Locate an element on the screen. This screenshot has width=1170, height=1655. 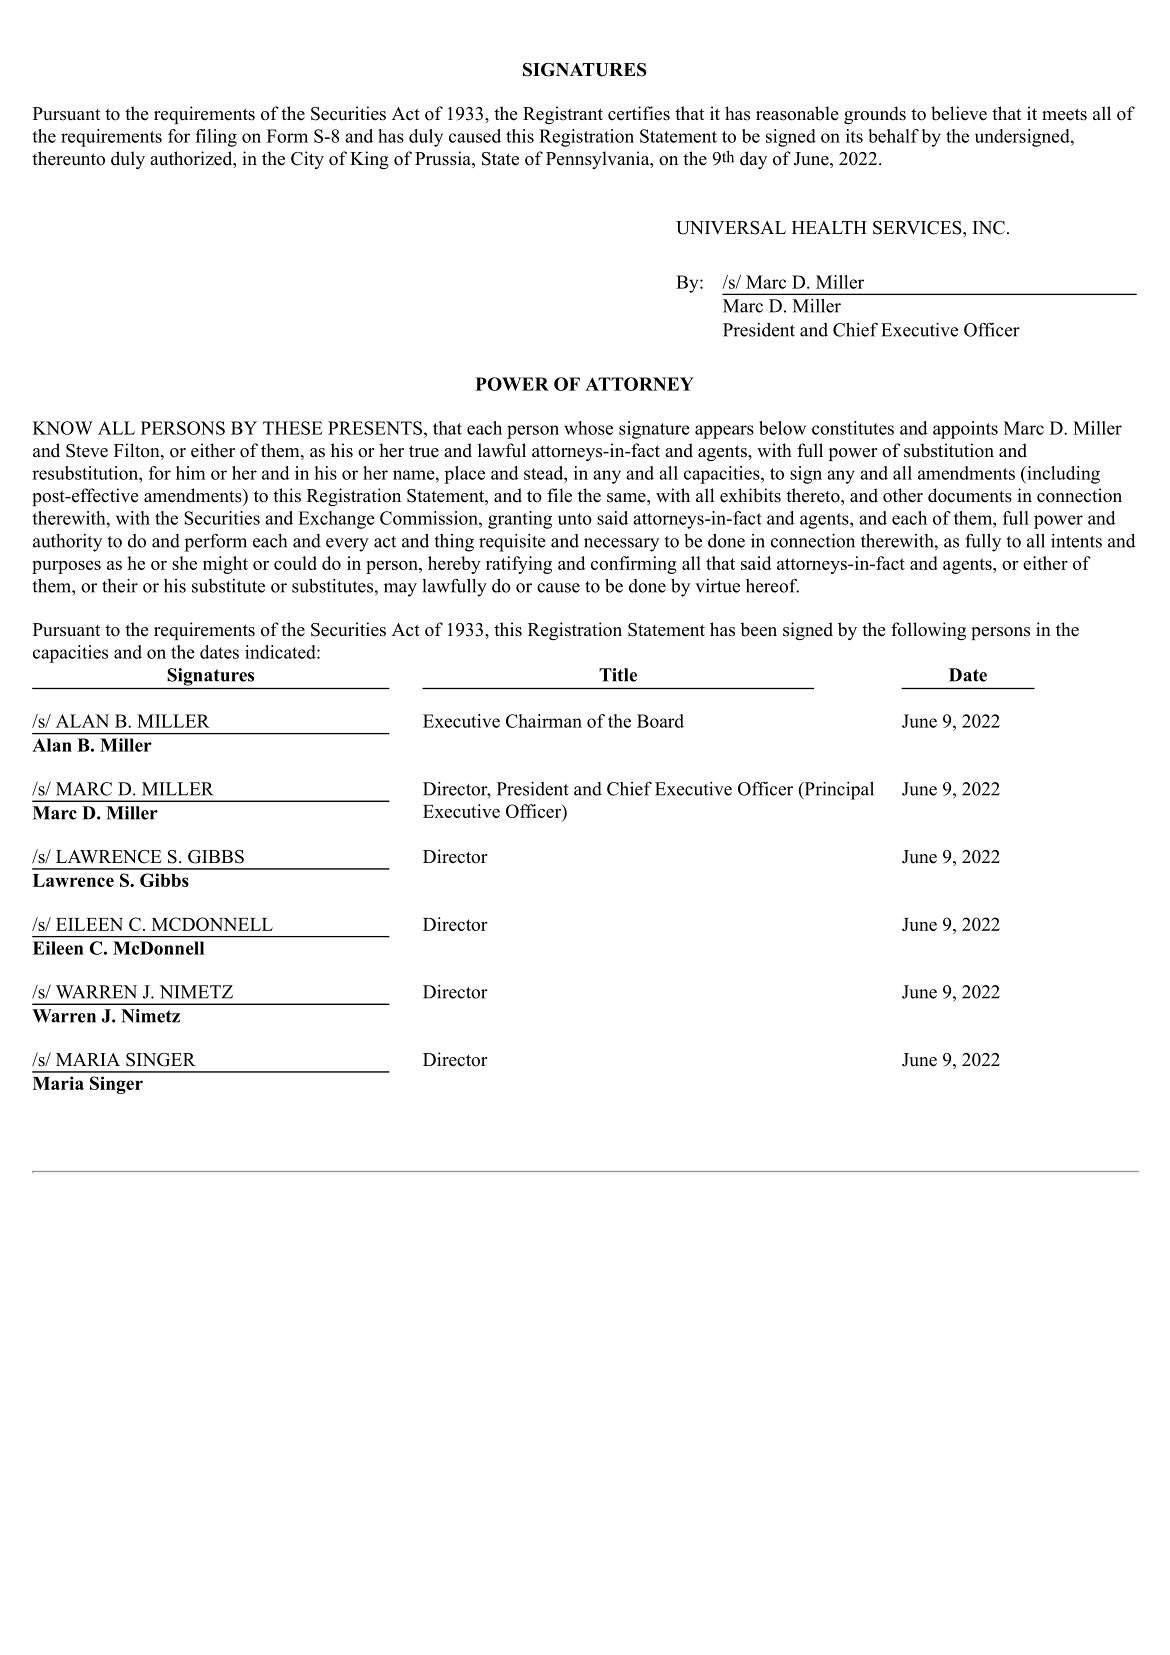
THESE is located at coordinates (293, 428).
